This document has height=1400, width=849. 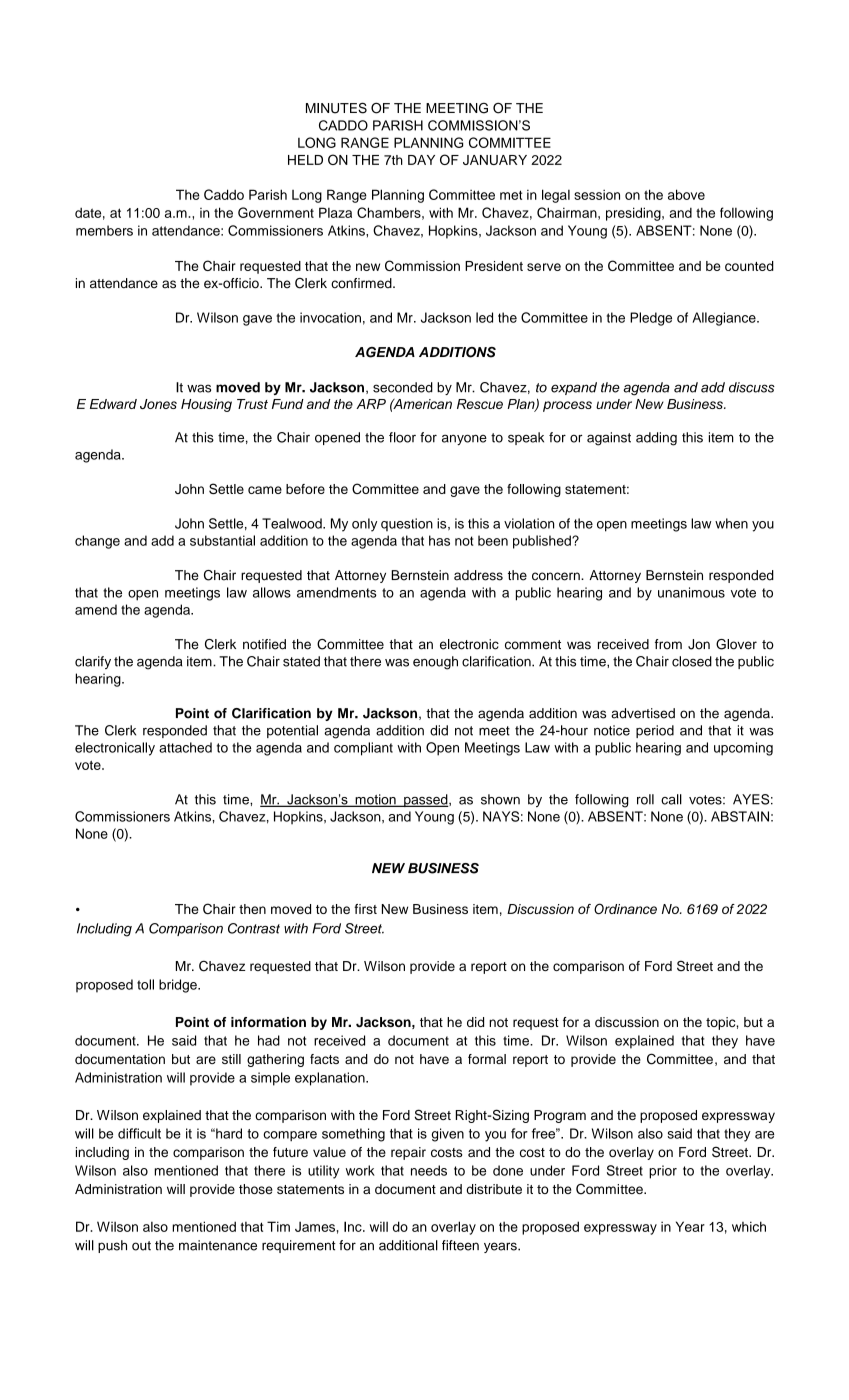 I want to click on roll, so click(x=645, y=799).
